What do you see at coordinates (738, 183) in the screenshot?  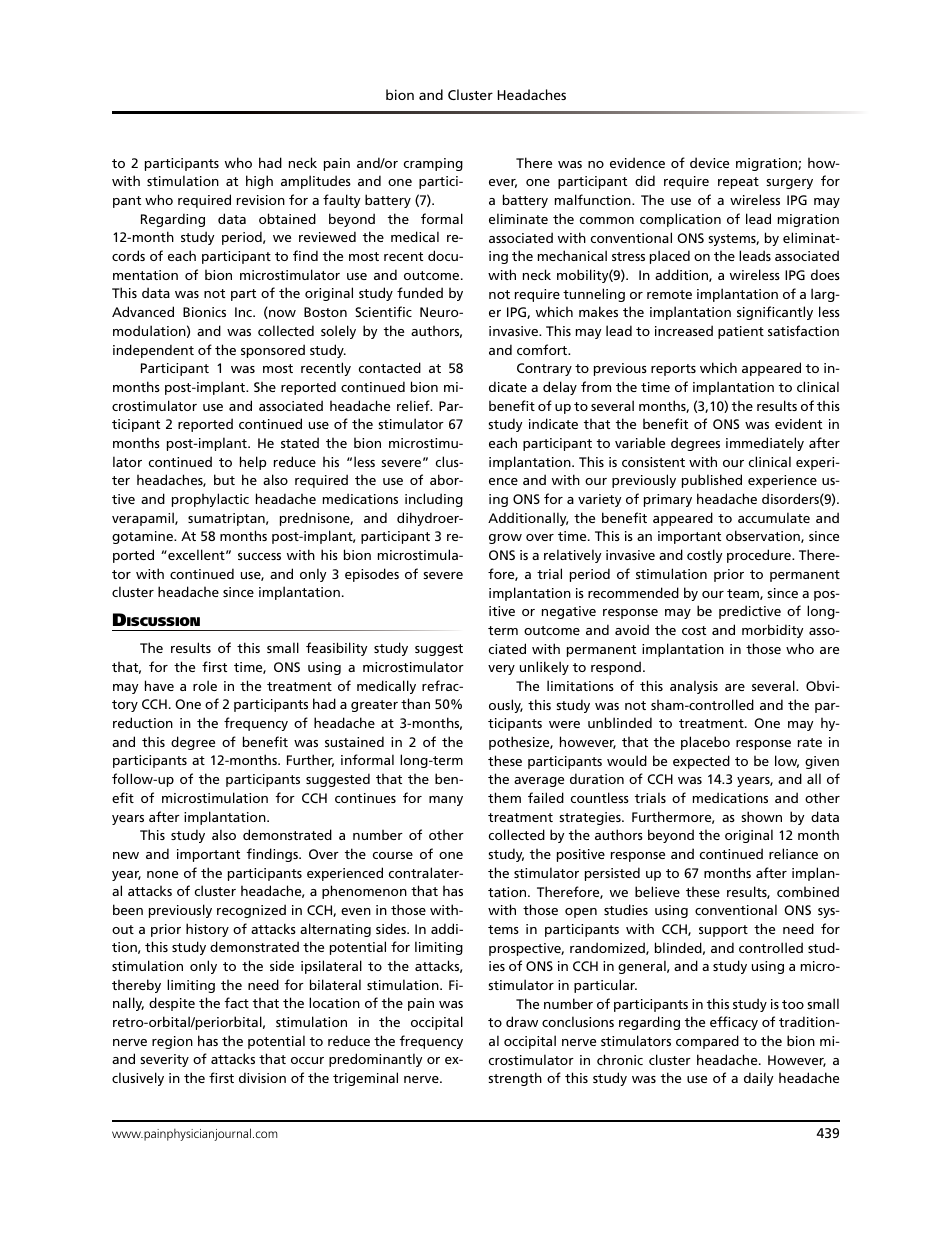 I see `repeat` at bounding box center [738, 183].
